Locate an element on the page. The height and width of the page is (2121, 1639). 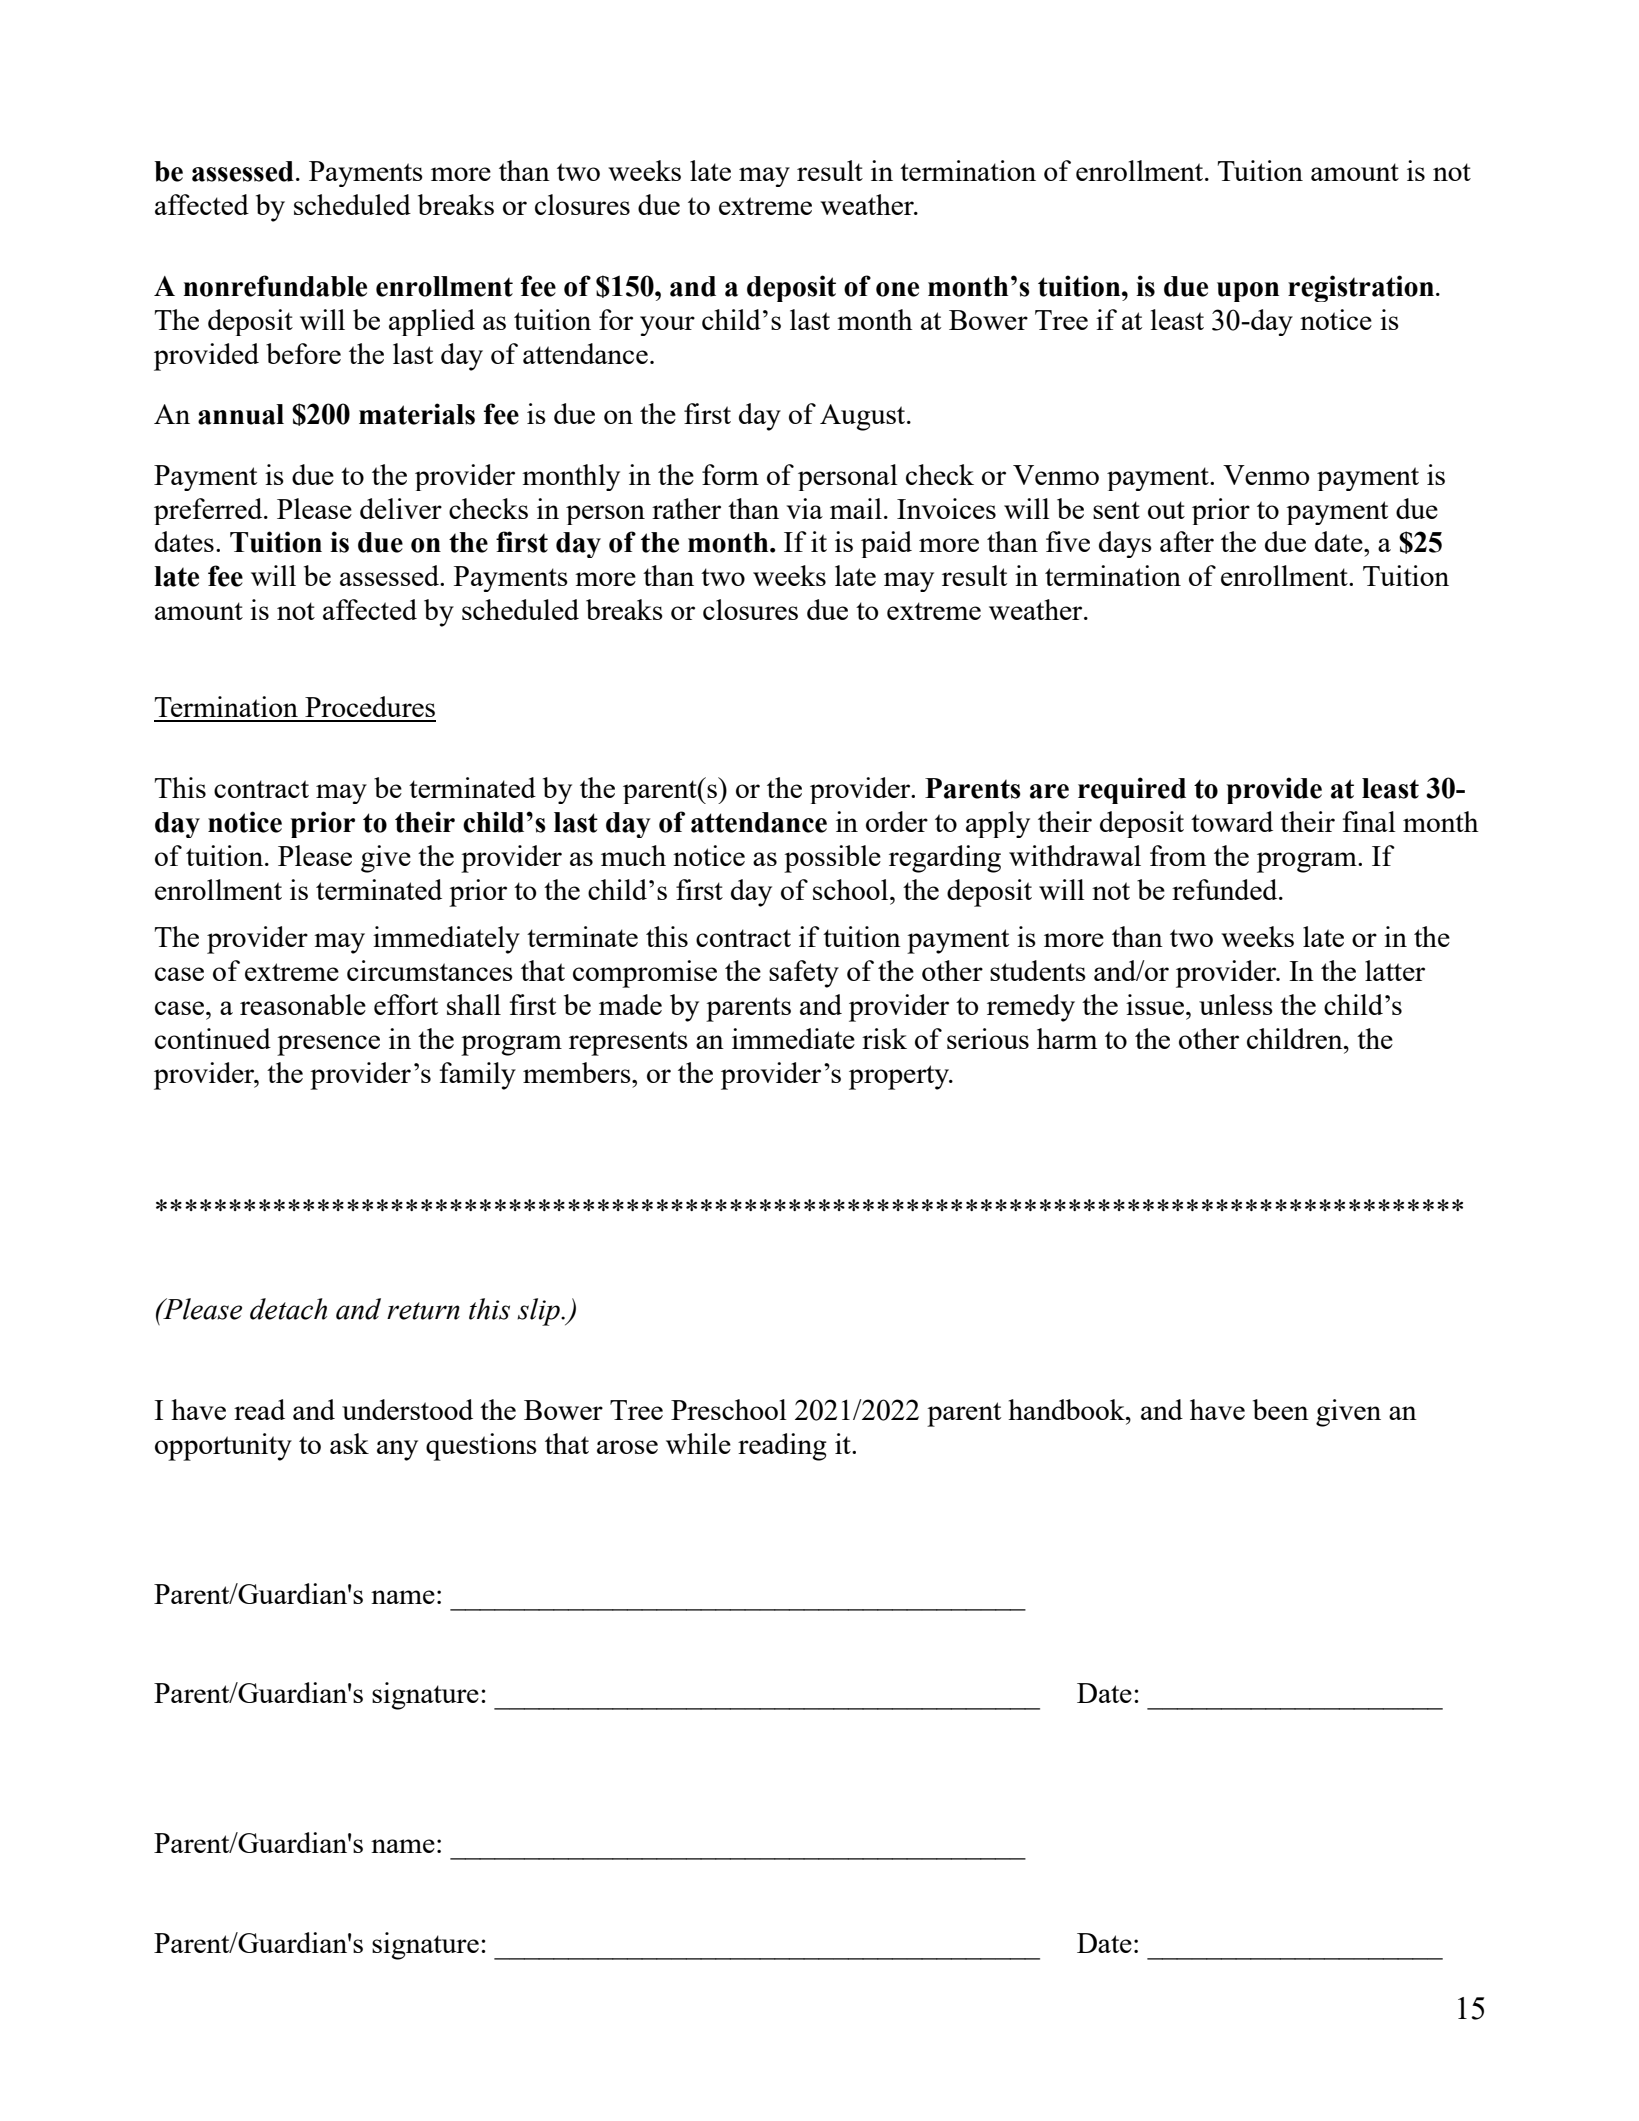
property is located at coordinates (900, 1077).
